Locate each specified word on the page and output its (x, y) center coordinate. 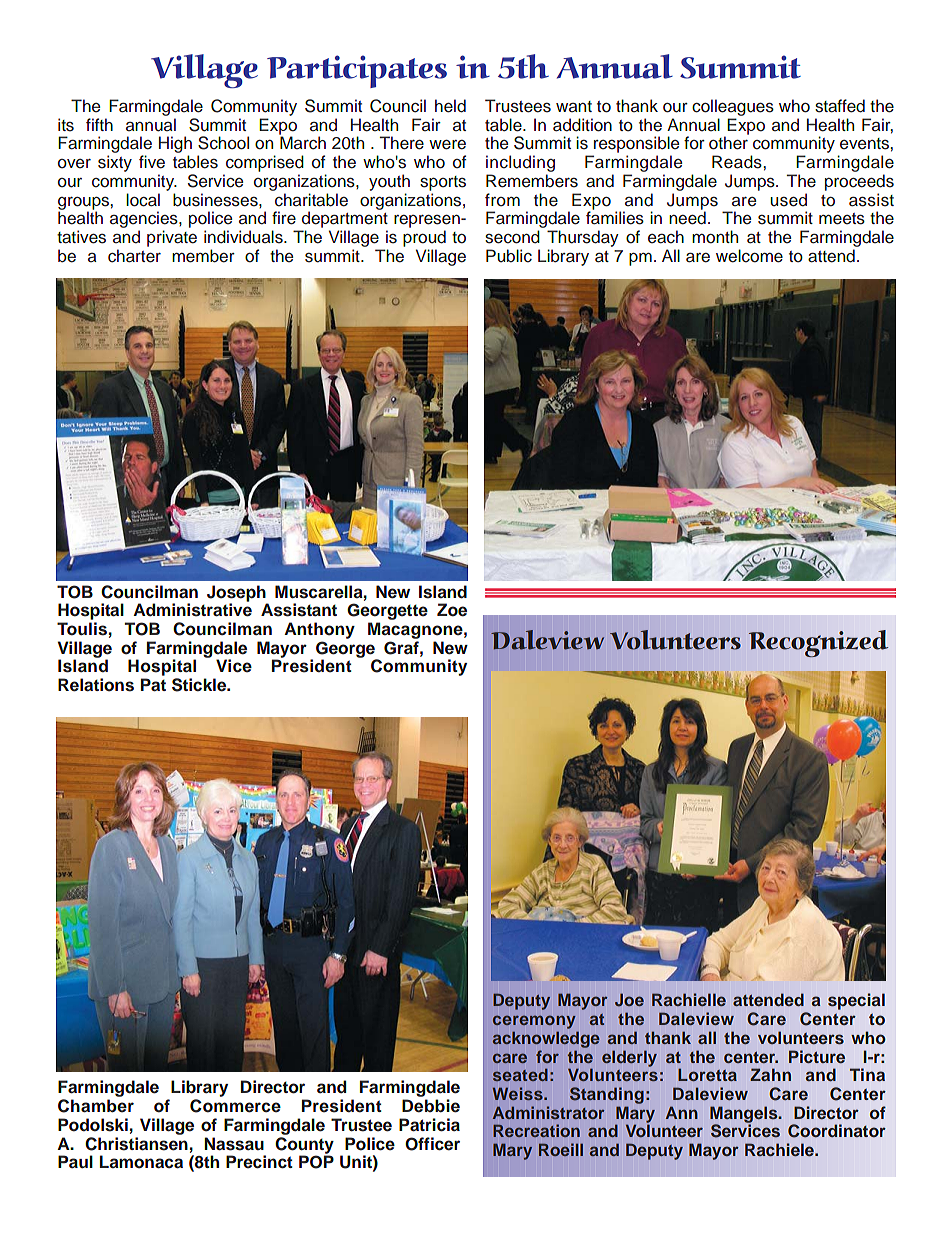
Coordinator (837, 1131)
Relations (96, 685)
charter (134, 256)
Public (509, 256)
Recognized (818, 643)
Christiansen (136, 1142)
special (856, 1001)
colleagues (733, 107)
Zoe (452, 610)
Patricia (429, 1125)
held (450, 106)
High (175, 146)
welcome (749, 256)
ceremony (534, 1022)
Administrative (192, 610)
